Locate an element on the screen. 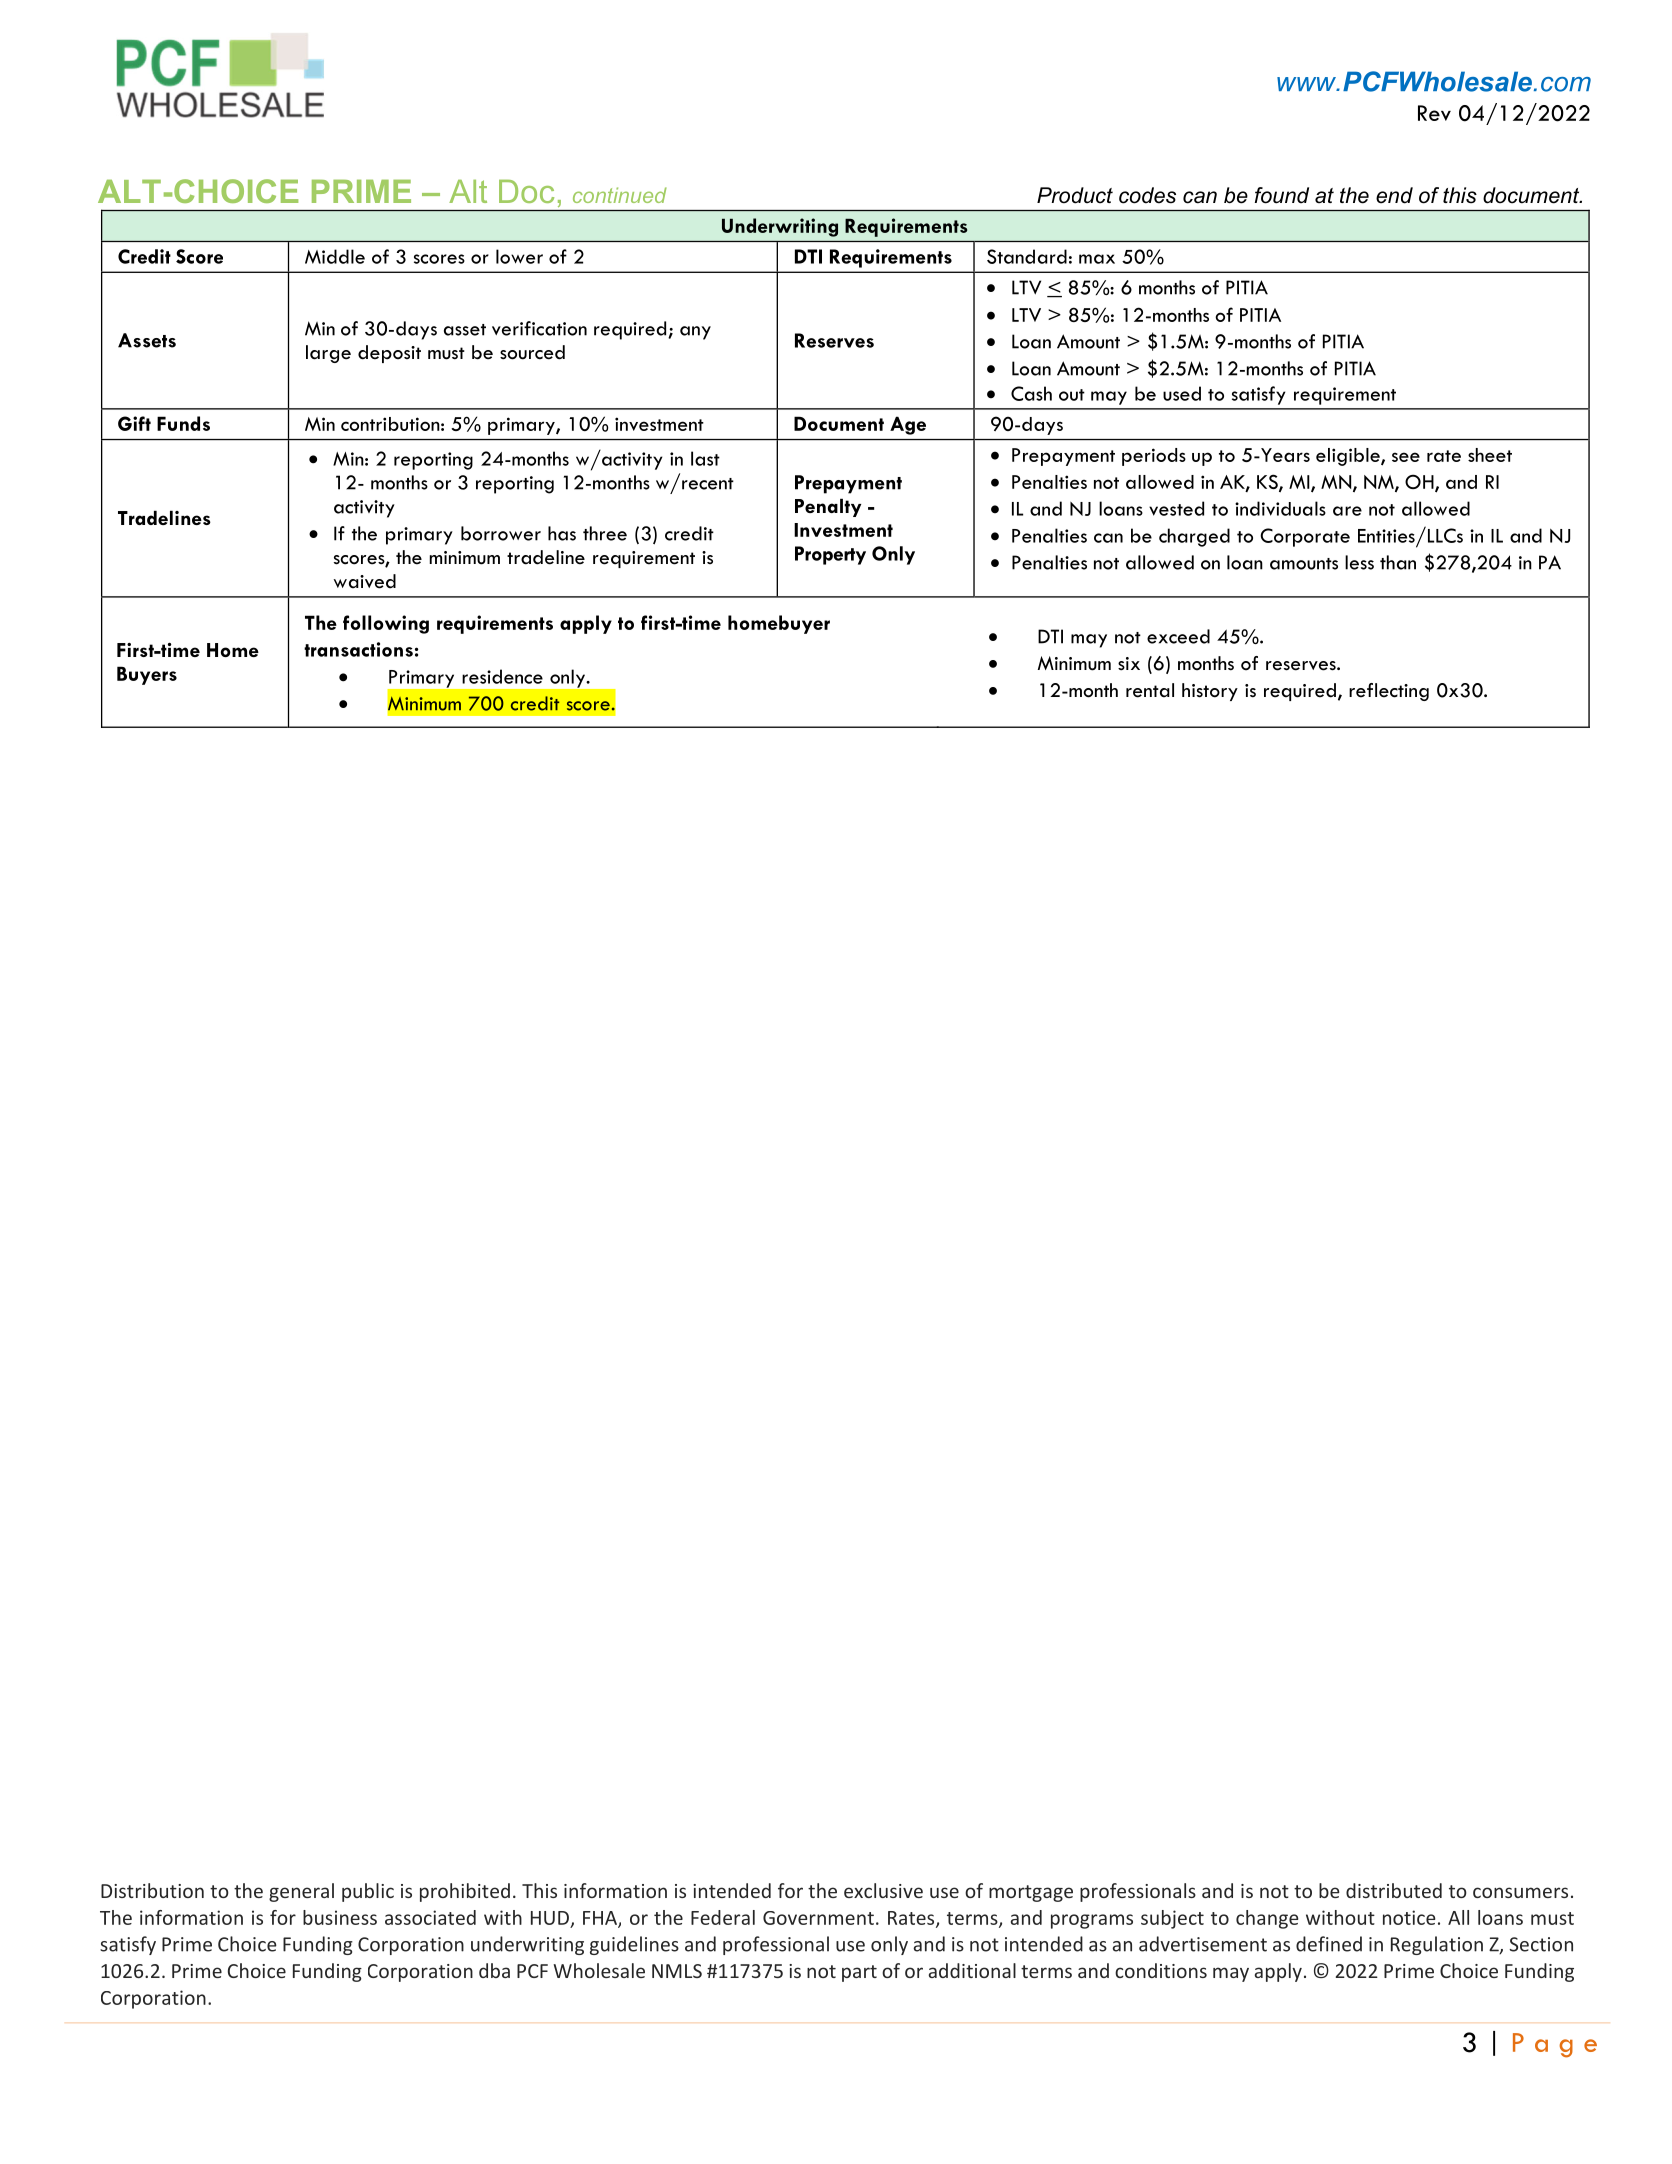 The image size is (1672, 2164). distributed is located at coordinates (1394, 1890).
